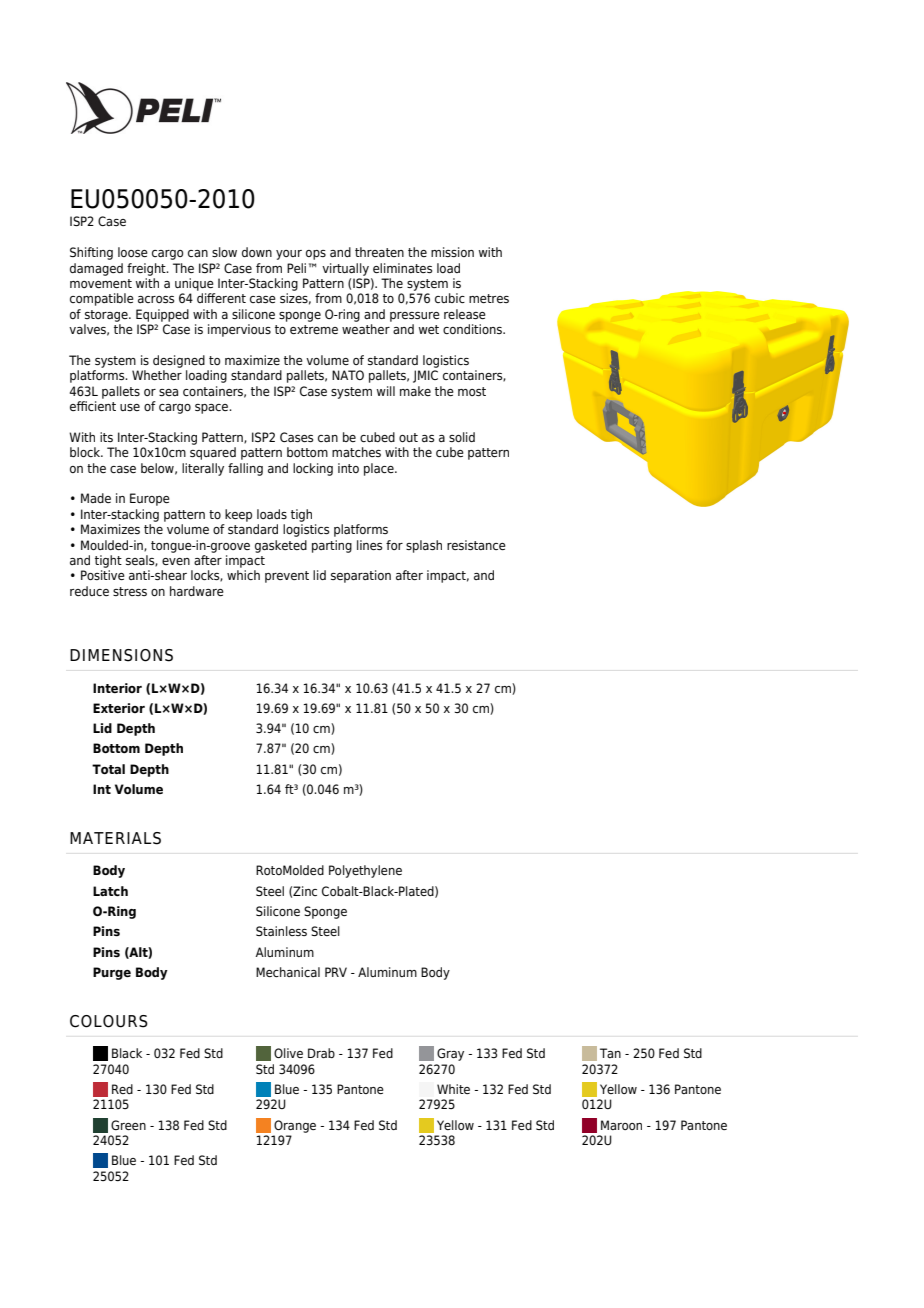 The image size is (924, 1308). I want to click on Purge, so click(112, 973).
